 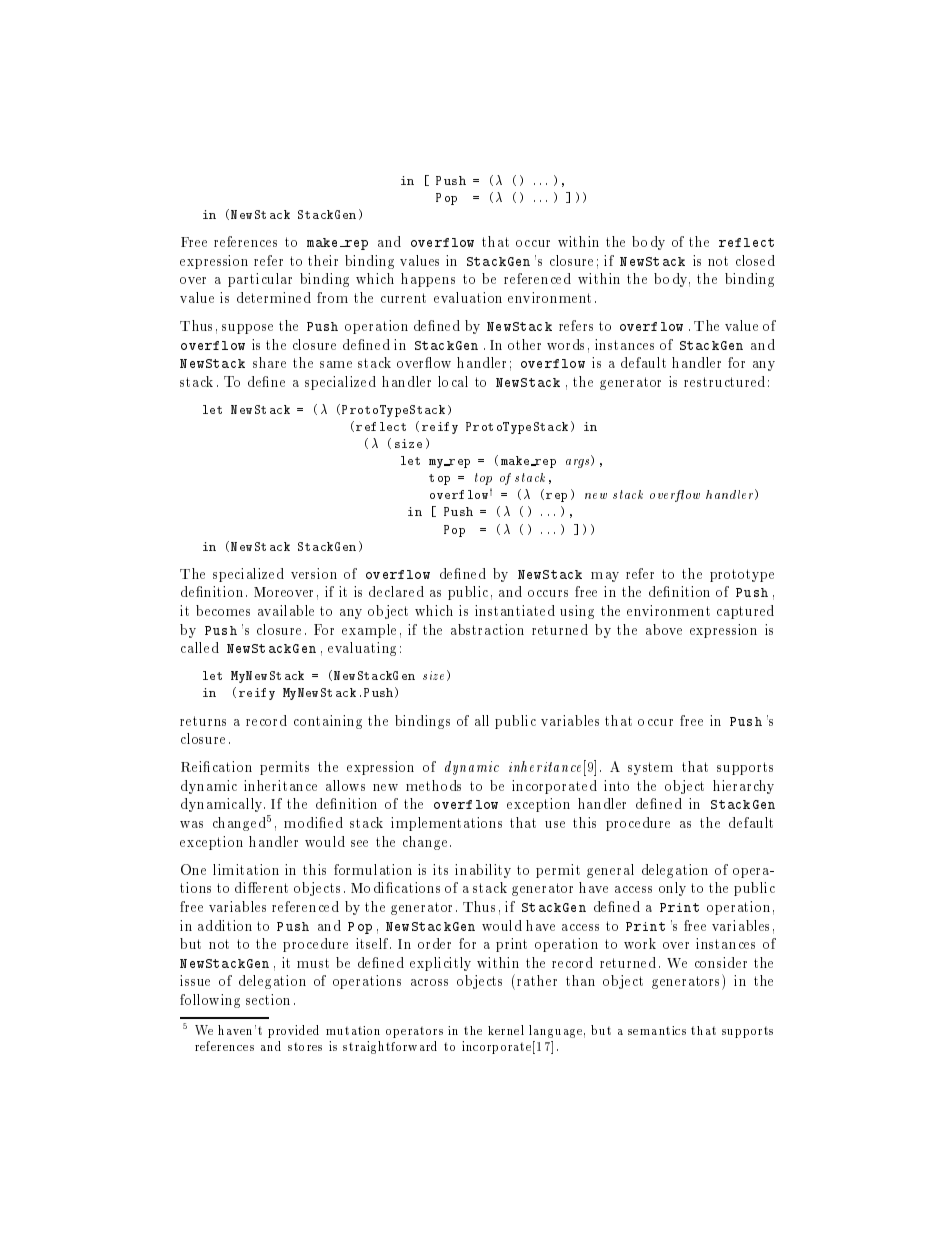 I want to click on particular, so click(x=260, y=280).
